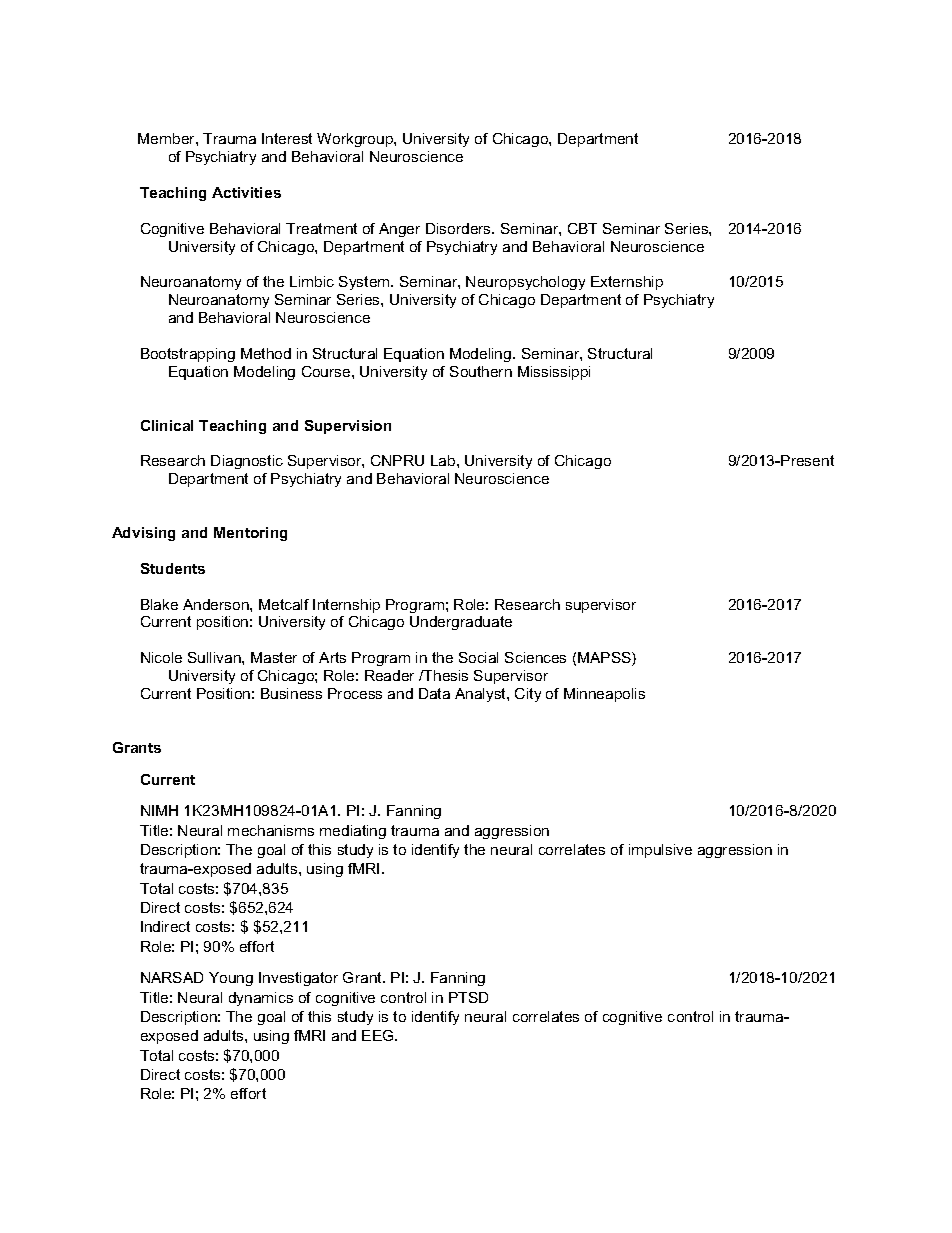 This image has width=952, height=1233. I want to click on Mississippi, so click(554, 373).
